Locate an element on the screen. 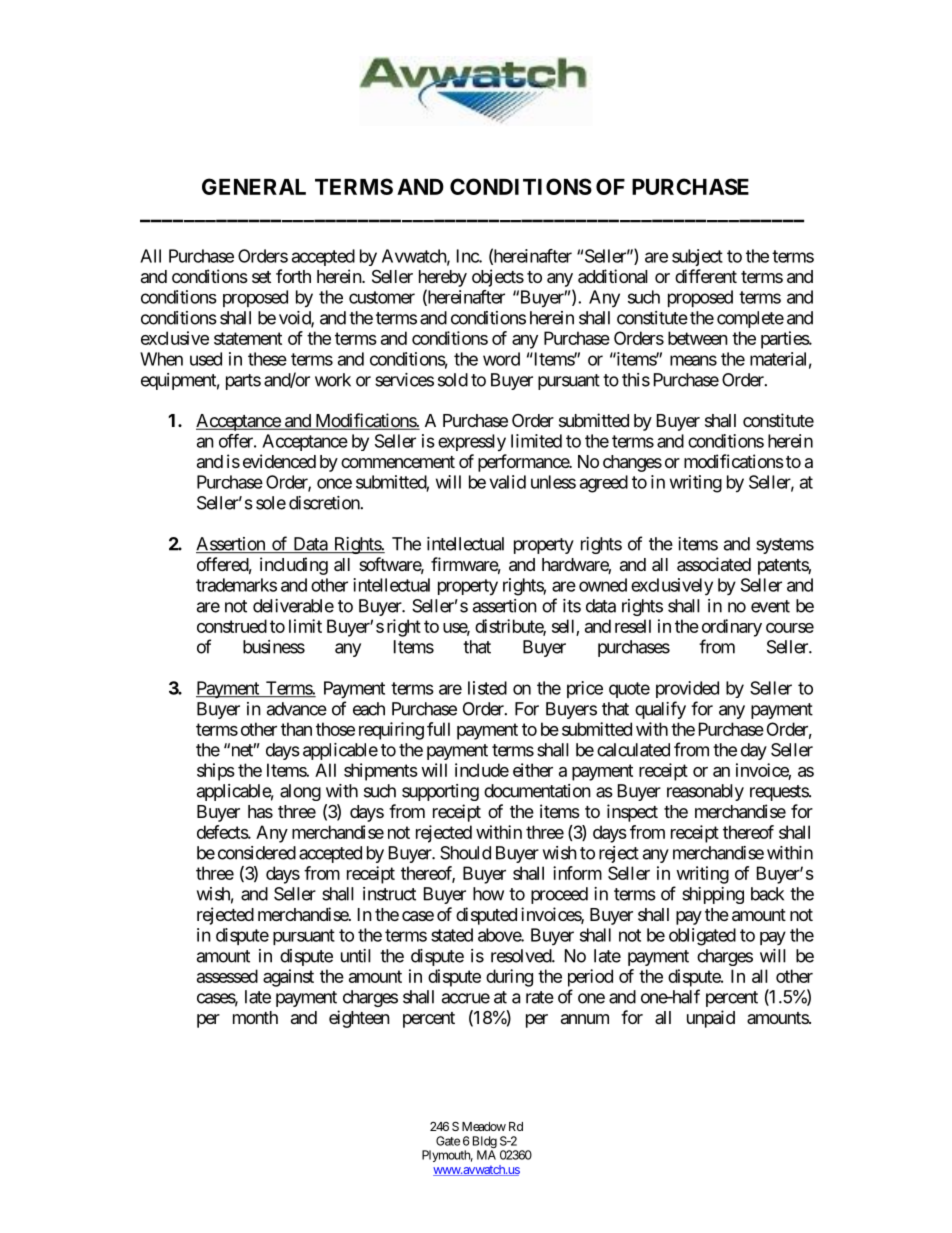 This screenshot has width=952, height=1233. construed is located at coordinates (232, 626).
